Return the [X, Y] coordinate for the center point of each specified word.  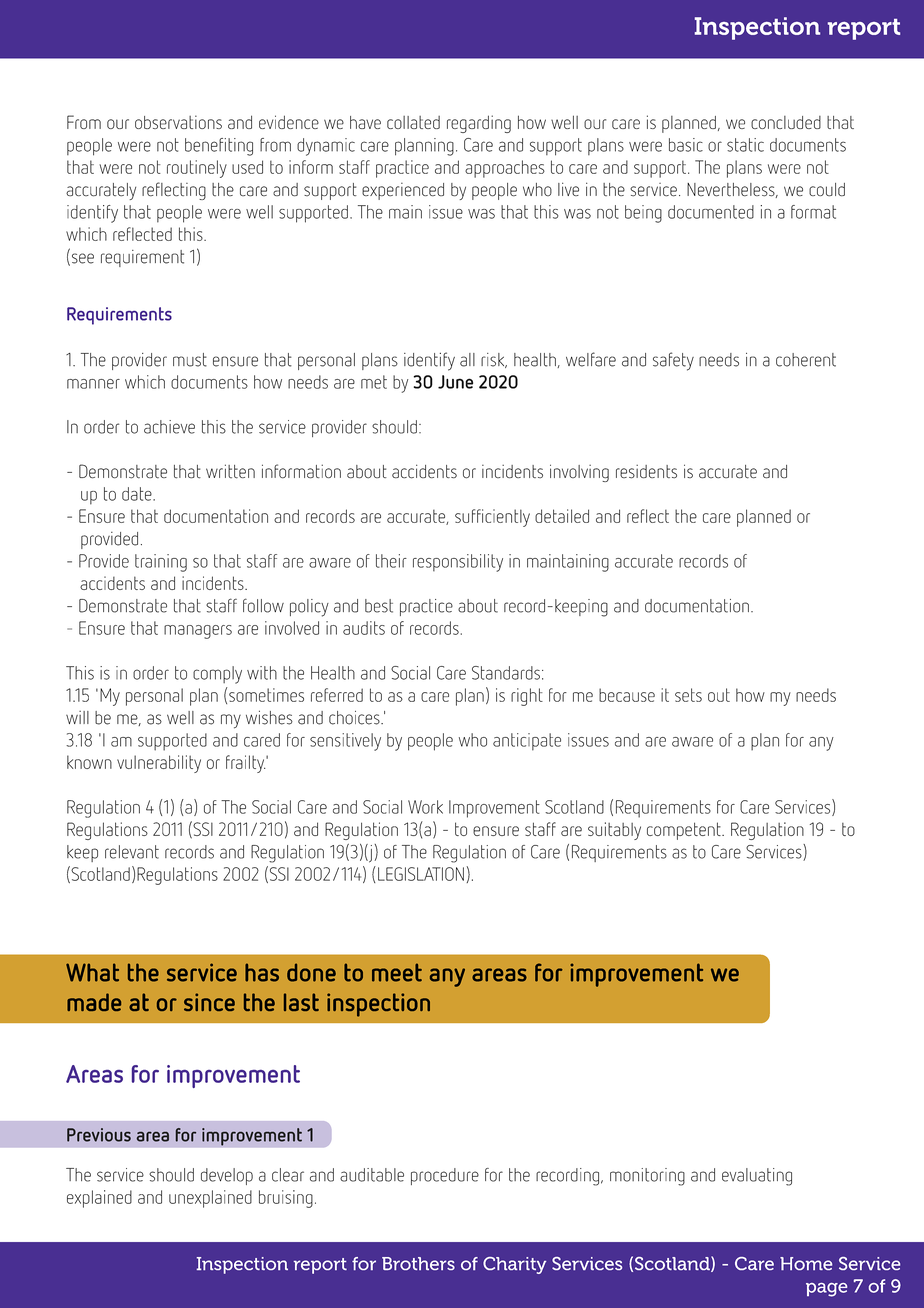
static [745, 145]
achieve [169, 427]
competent [685, 831]
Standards [506, 673]
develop [227, 1176]
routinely [197, 169]
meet [397, 972]
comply [217, 675]
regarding [479, 124]
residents [646, 472]
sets [688, 695]
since [209, 1002]
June [455, 382]
